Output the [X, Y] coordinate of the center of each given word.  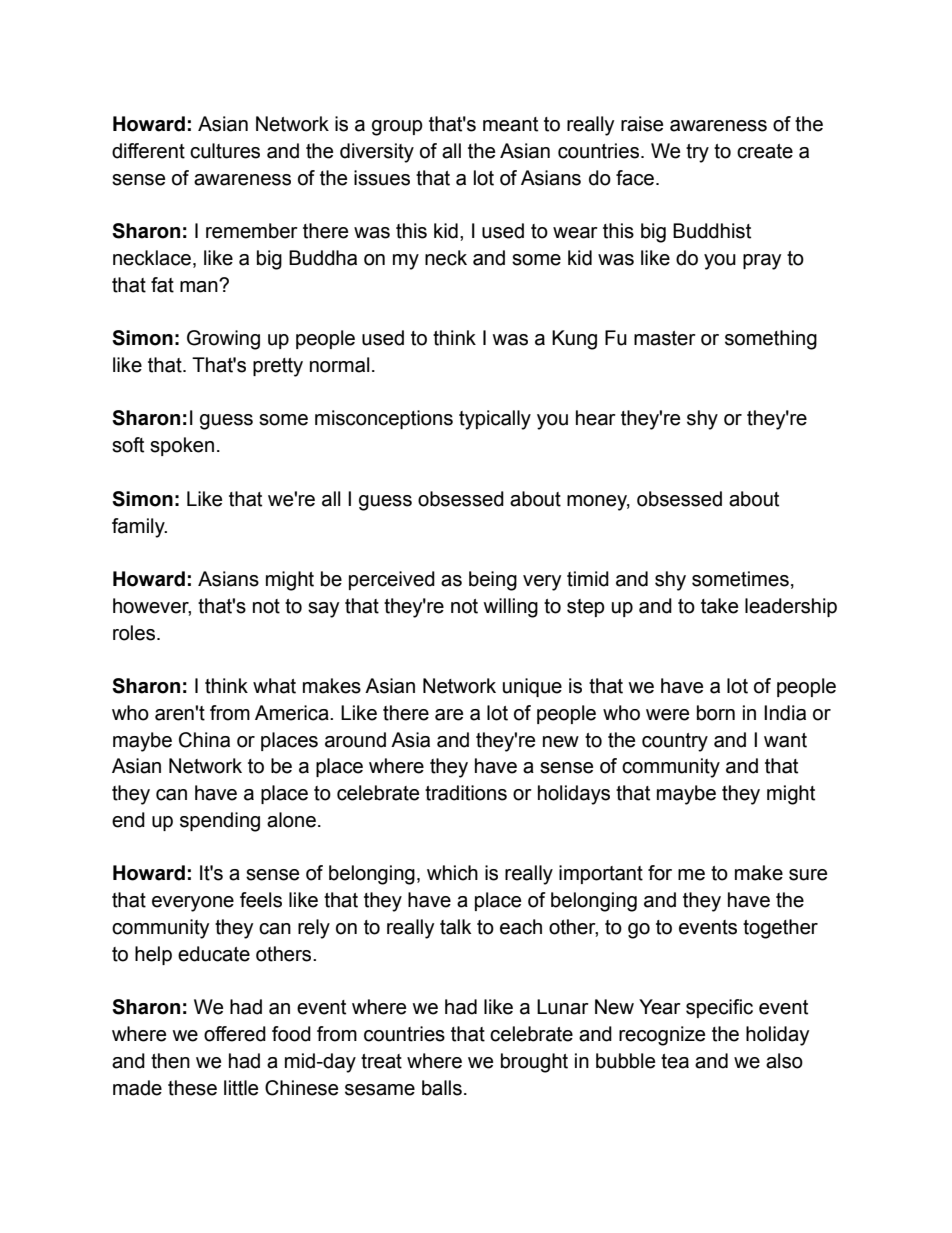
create [765, 151]
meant [510, 124]
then [170, 1061]
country [675, 742]
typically [495, 420]
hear [596, 418]
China [204, 740]
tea [675, 1061]
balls [442, 1088]
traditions [466, 793]
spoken [182, 446]
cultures [225, 151]
